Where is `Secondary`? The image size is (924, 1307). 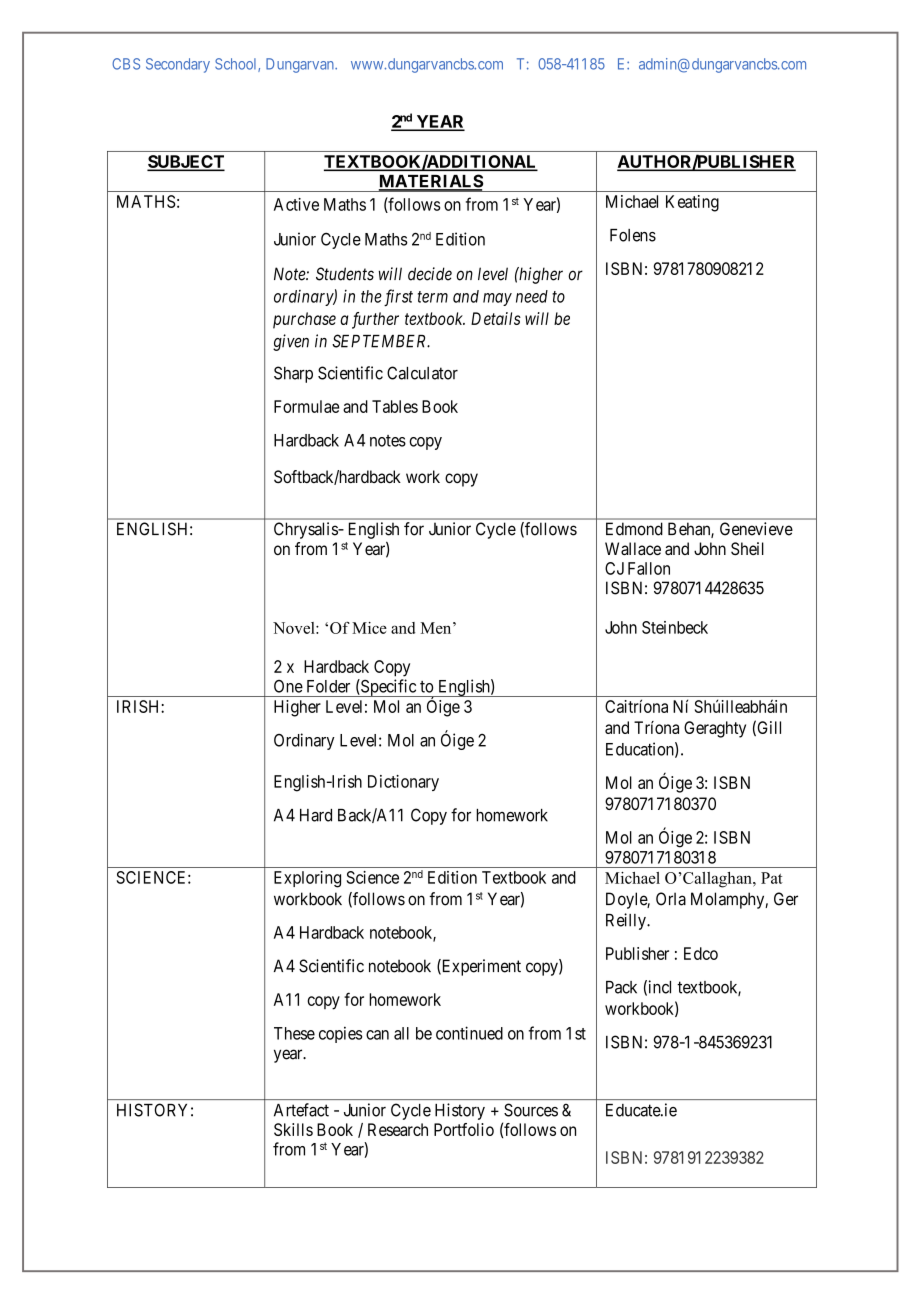
Secondary is located at coordinates (178, 65).
